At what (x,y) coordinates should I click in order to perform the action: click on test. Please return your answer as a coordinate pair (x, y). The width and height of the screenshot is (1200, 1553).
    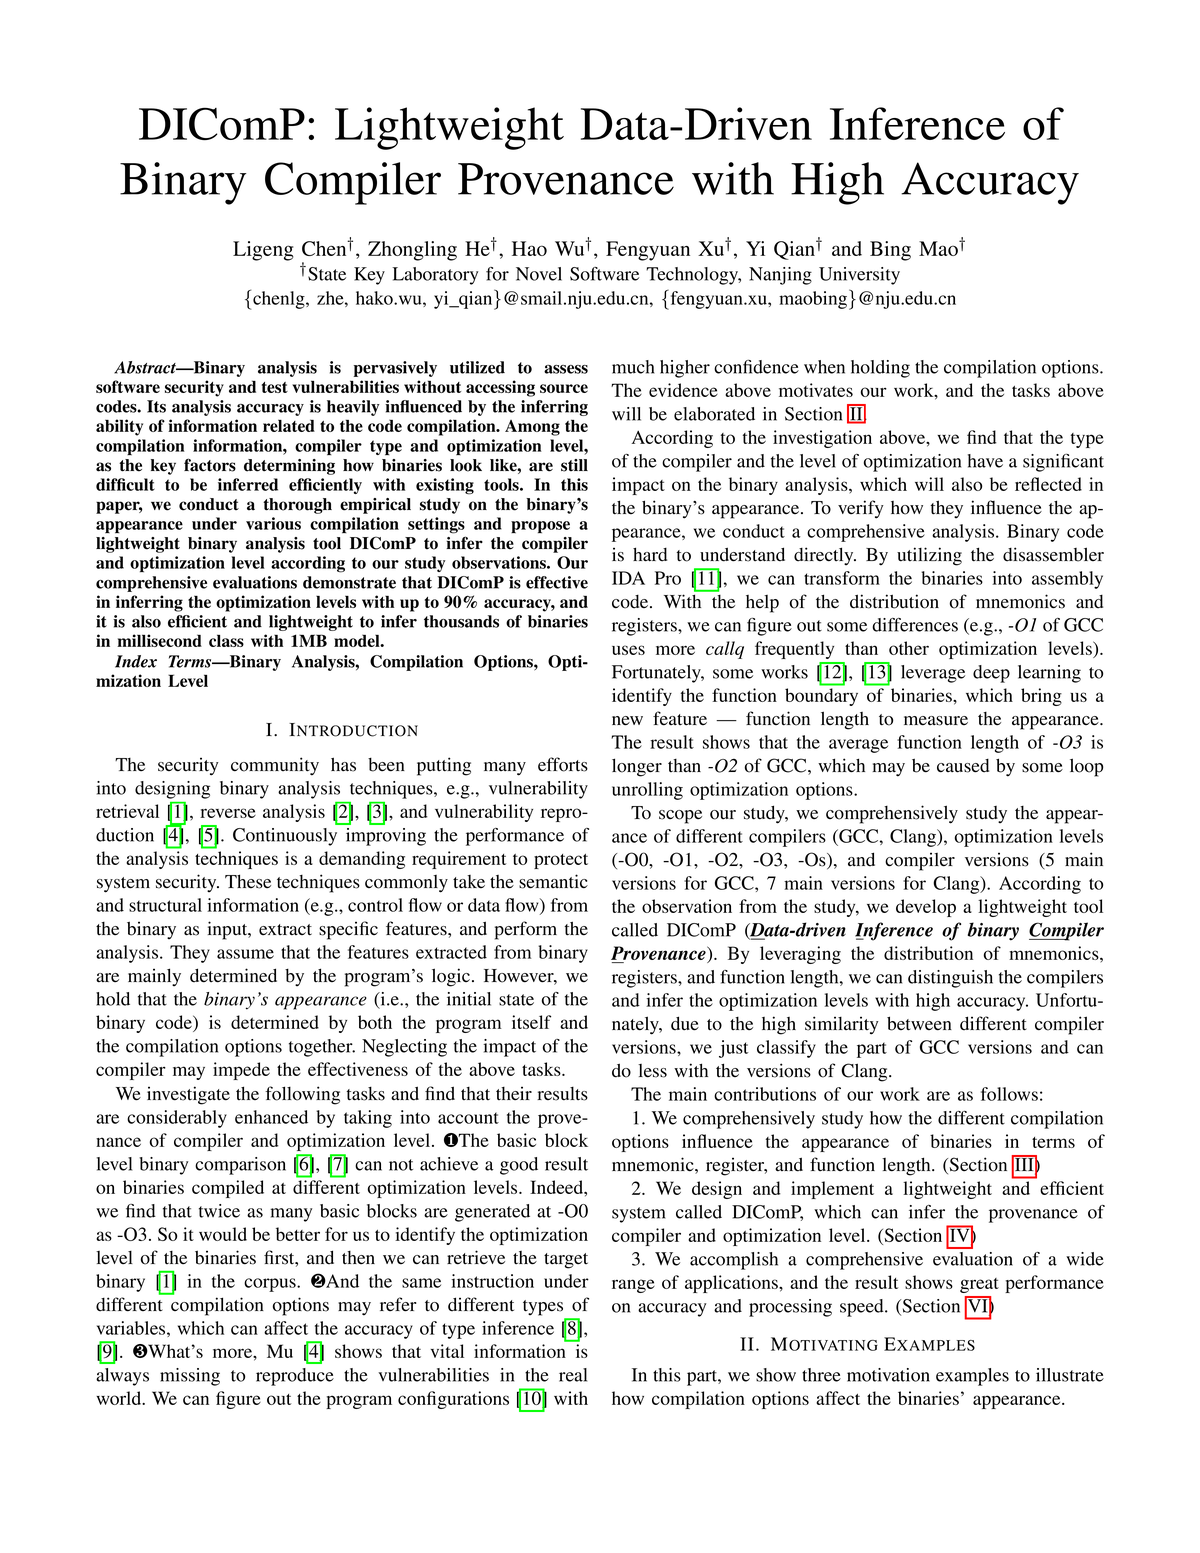
    Looking at the image, I should click on (275, 387).
